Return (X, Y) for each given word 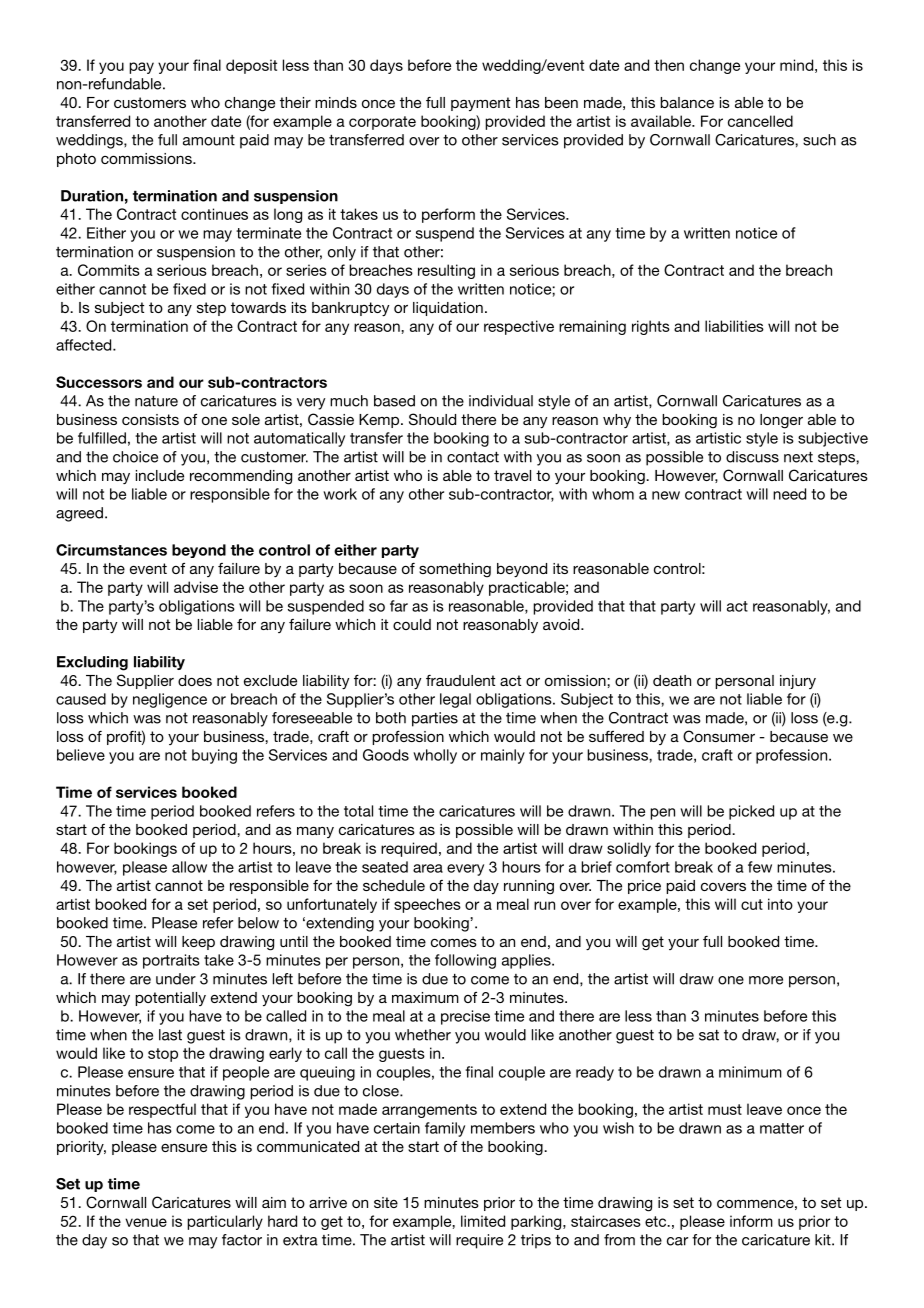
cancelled (760, 121)
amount (209, 140)
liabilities (734, 326)
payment (480, 104)
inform (751, 1221)
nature (156, 401)
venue (146, 1222)
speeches (427, 905)
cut (752, 904)
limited (483, 1221)
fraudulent (460, 680)
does (195, 680)
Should (432, 419)
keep (198, 943)
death (672, 680)
